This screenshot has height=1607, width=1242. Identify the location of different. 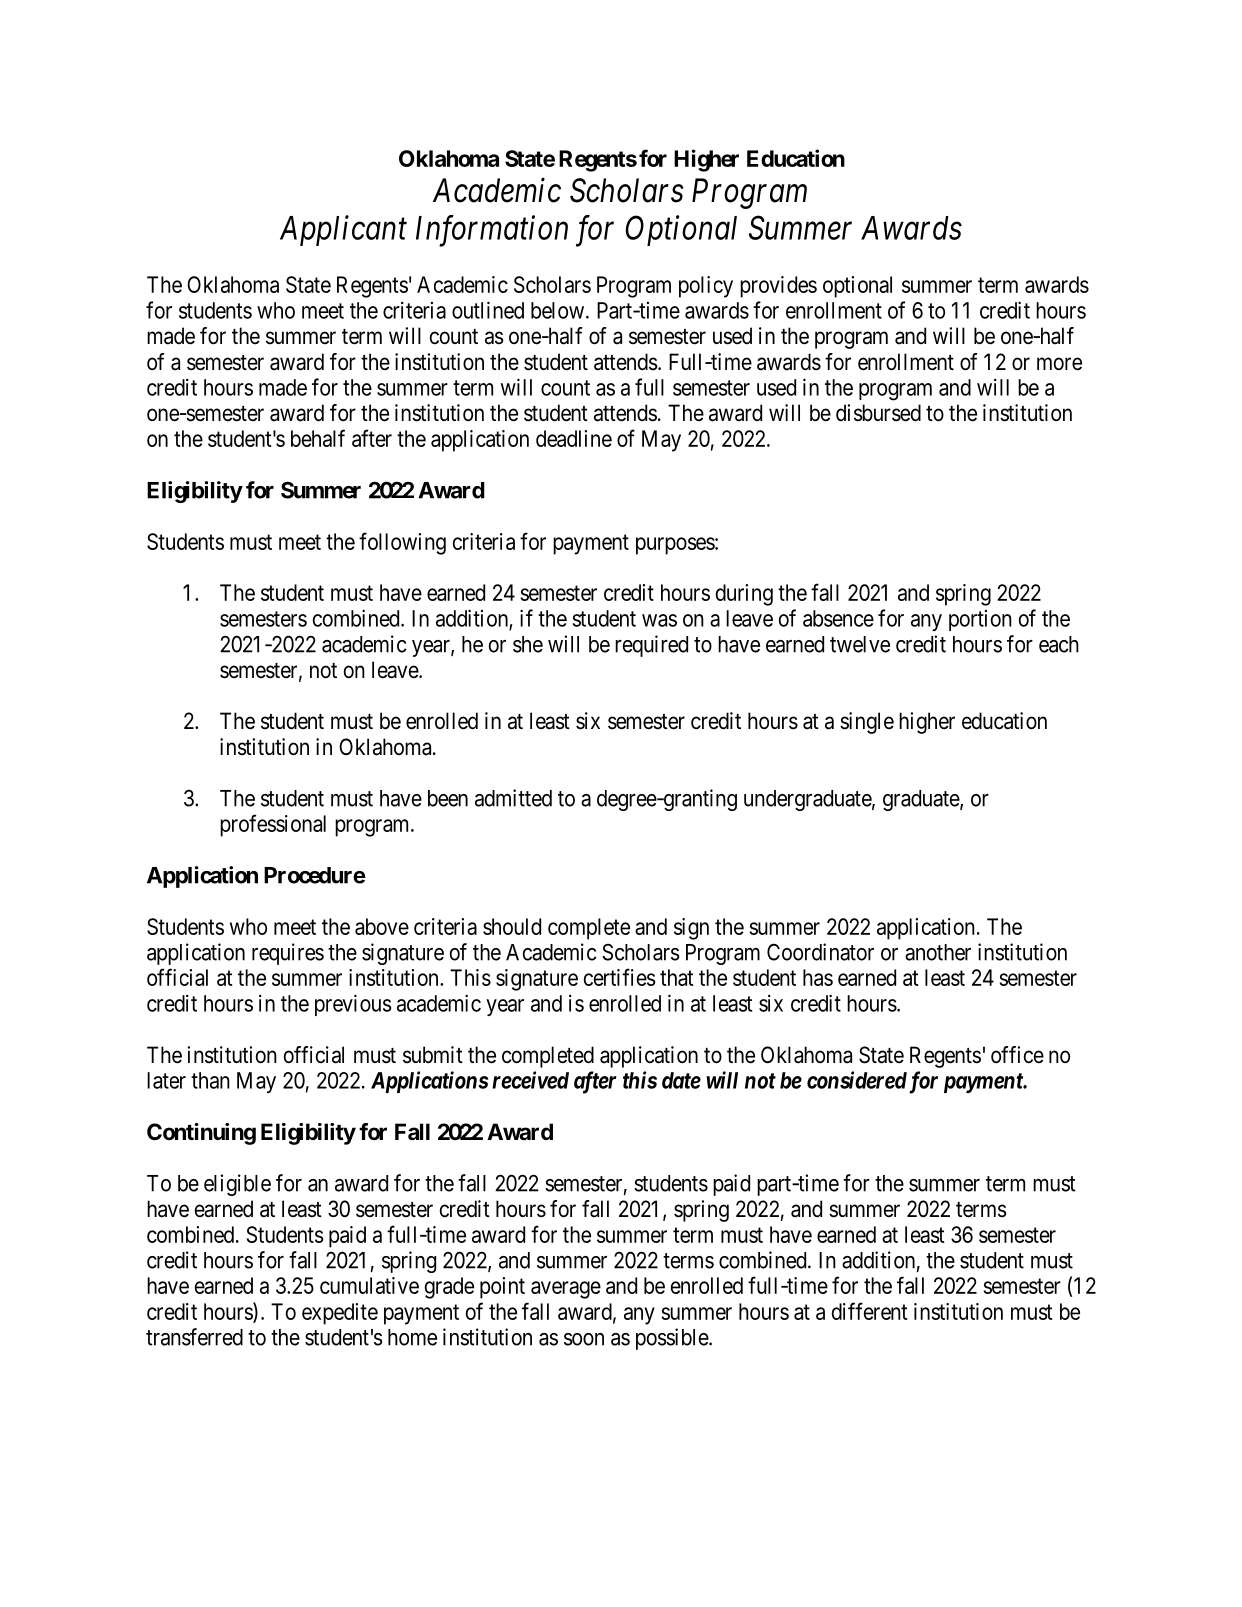
(869, 1311).
